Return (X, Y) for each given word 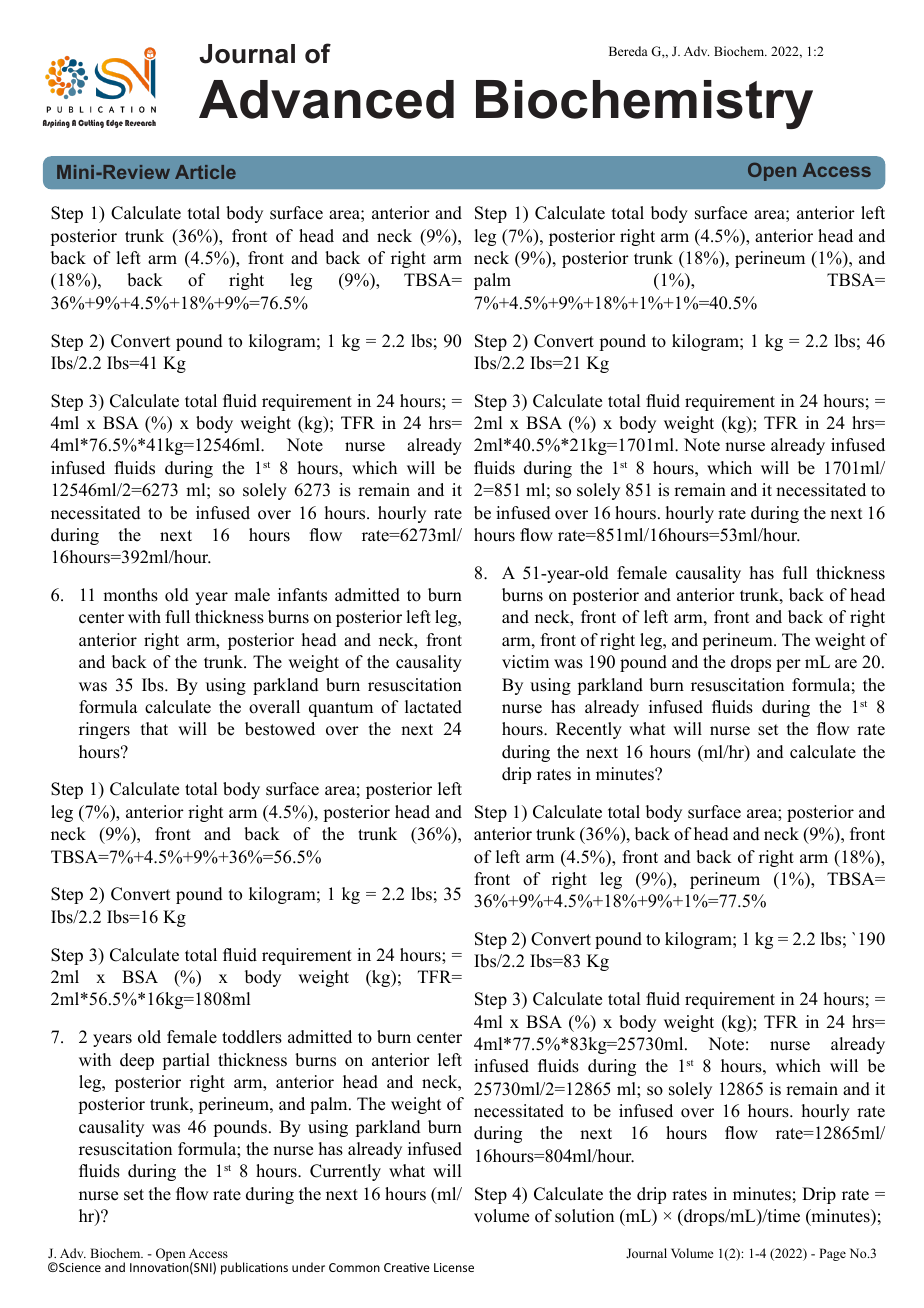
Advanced (326, 99)
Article (205, 172)
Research (140, 123)
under (308, 1267)
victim (525, 662)
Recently (589, 730)
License (454, 1267)
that (154, 728)
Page (832, 1254)
